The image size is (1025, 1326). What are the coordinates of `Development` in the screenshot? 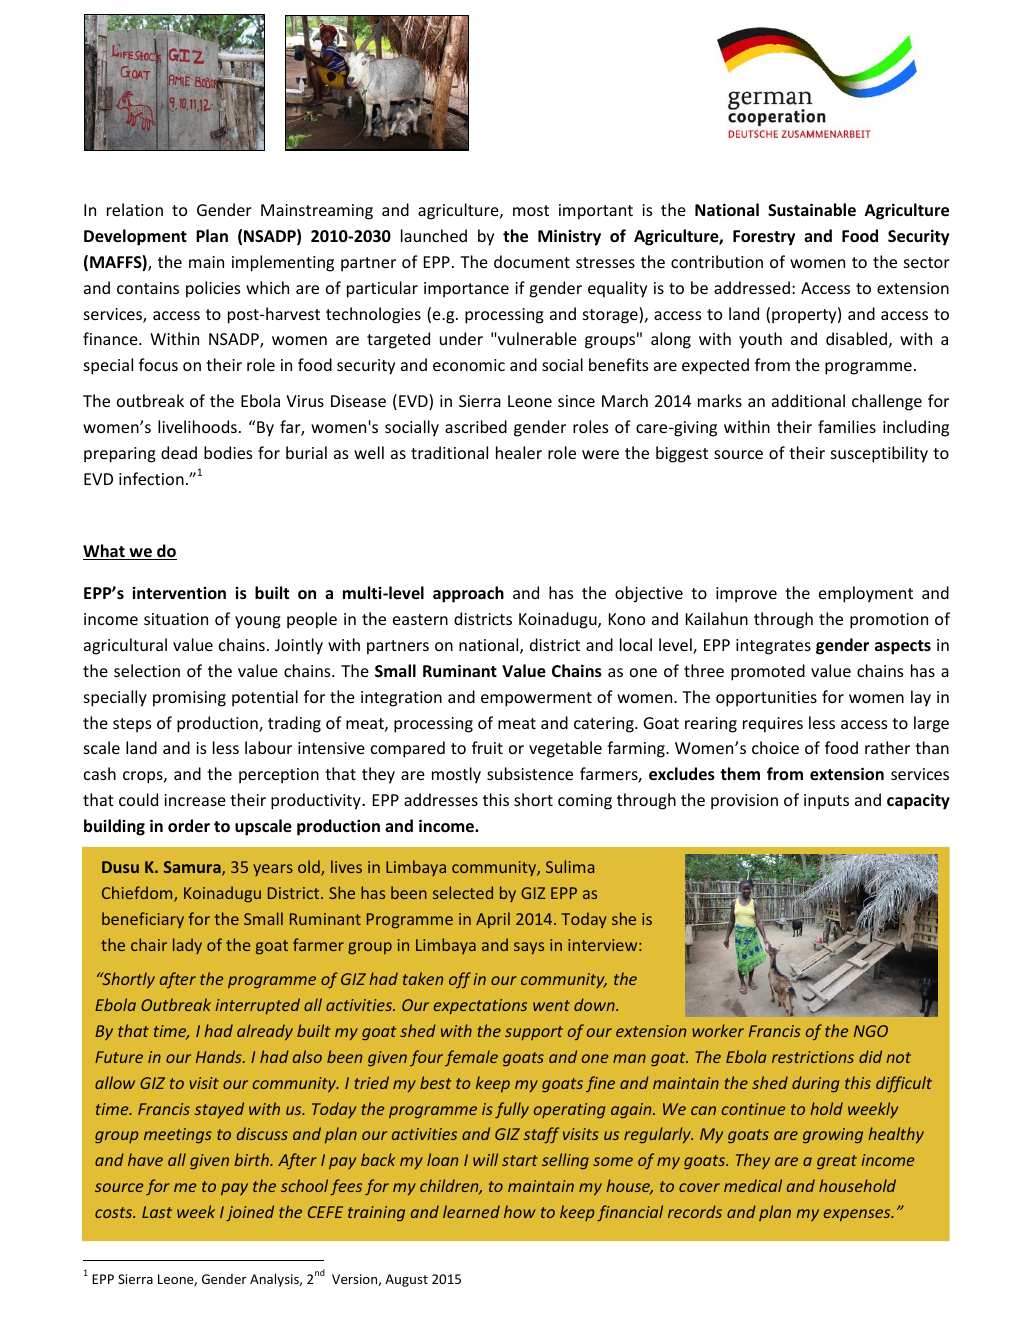 It's located at (135, 237).
